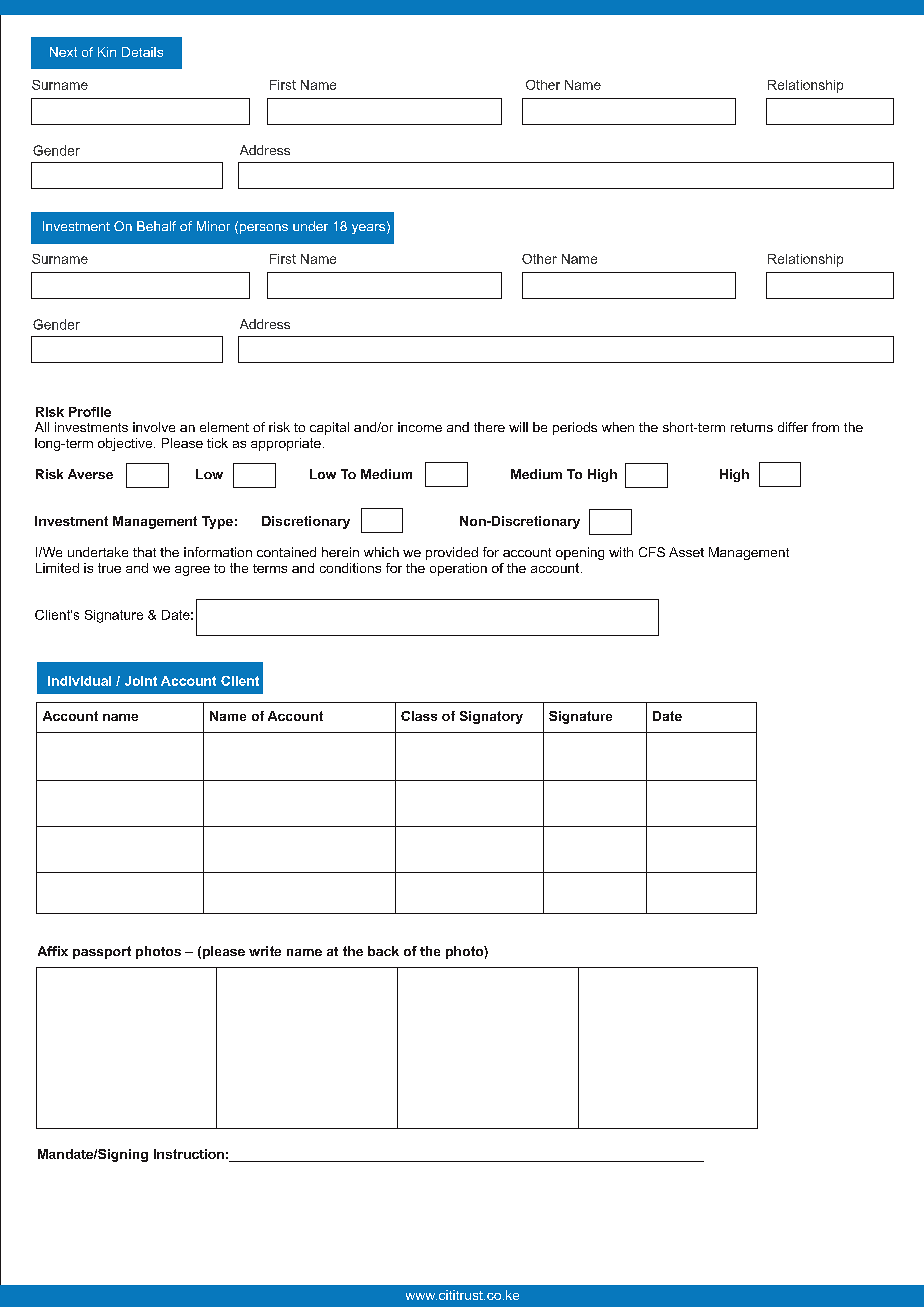 This document has width=924, height=1307. Describe the element at coordinates (142, 52) in the document. I see `Details` at that location.
